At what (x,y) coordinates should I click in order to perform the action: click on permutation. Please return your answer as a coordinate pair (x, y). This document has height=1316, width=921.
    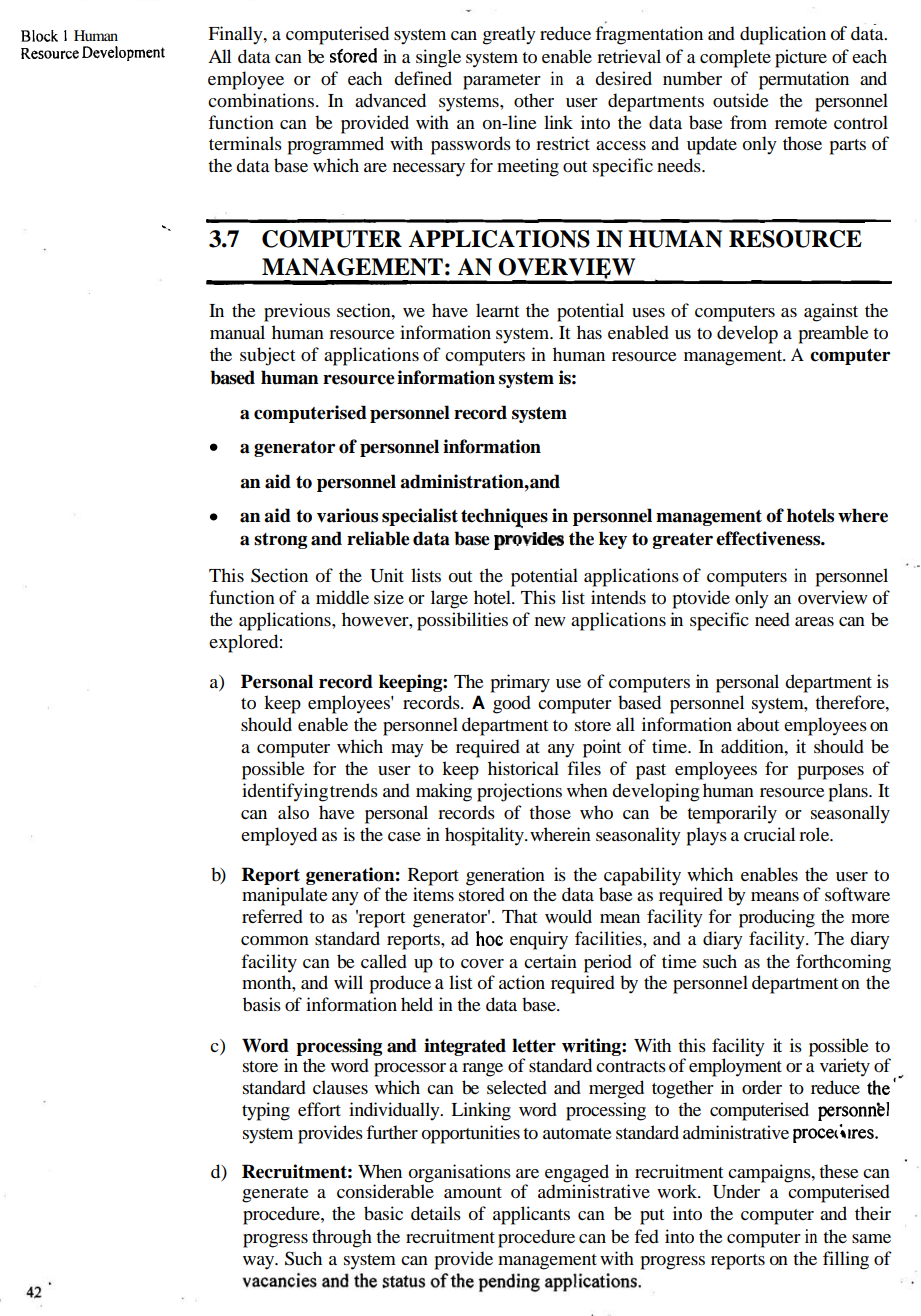
    Looking at the image, I should click on (804, 80).
